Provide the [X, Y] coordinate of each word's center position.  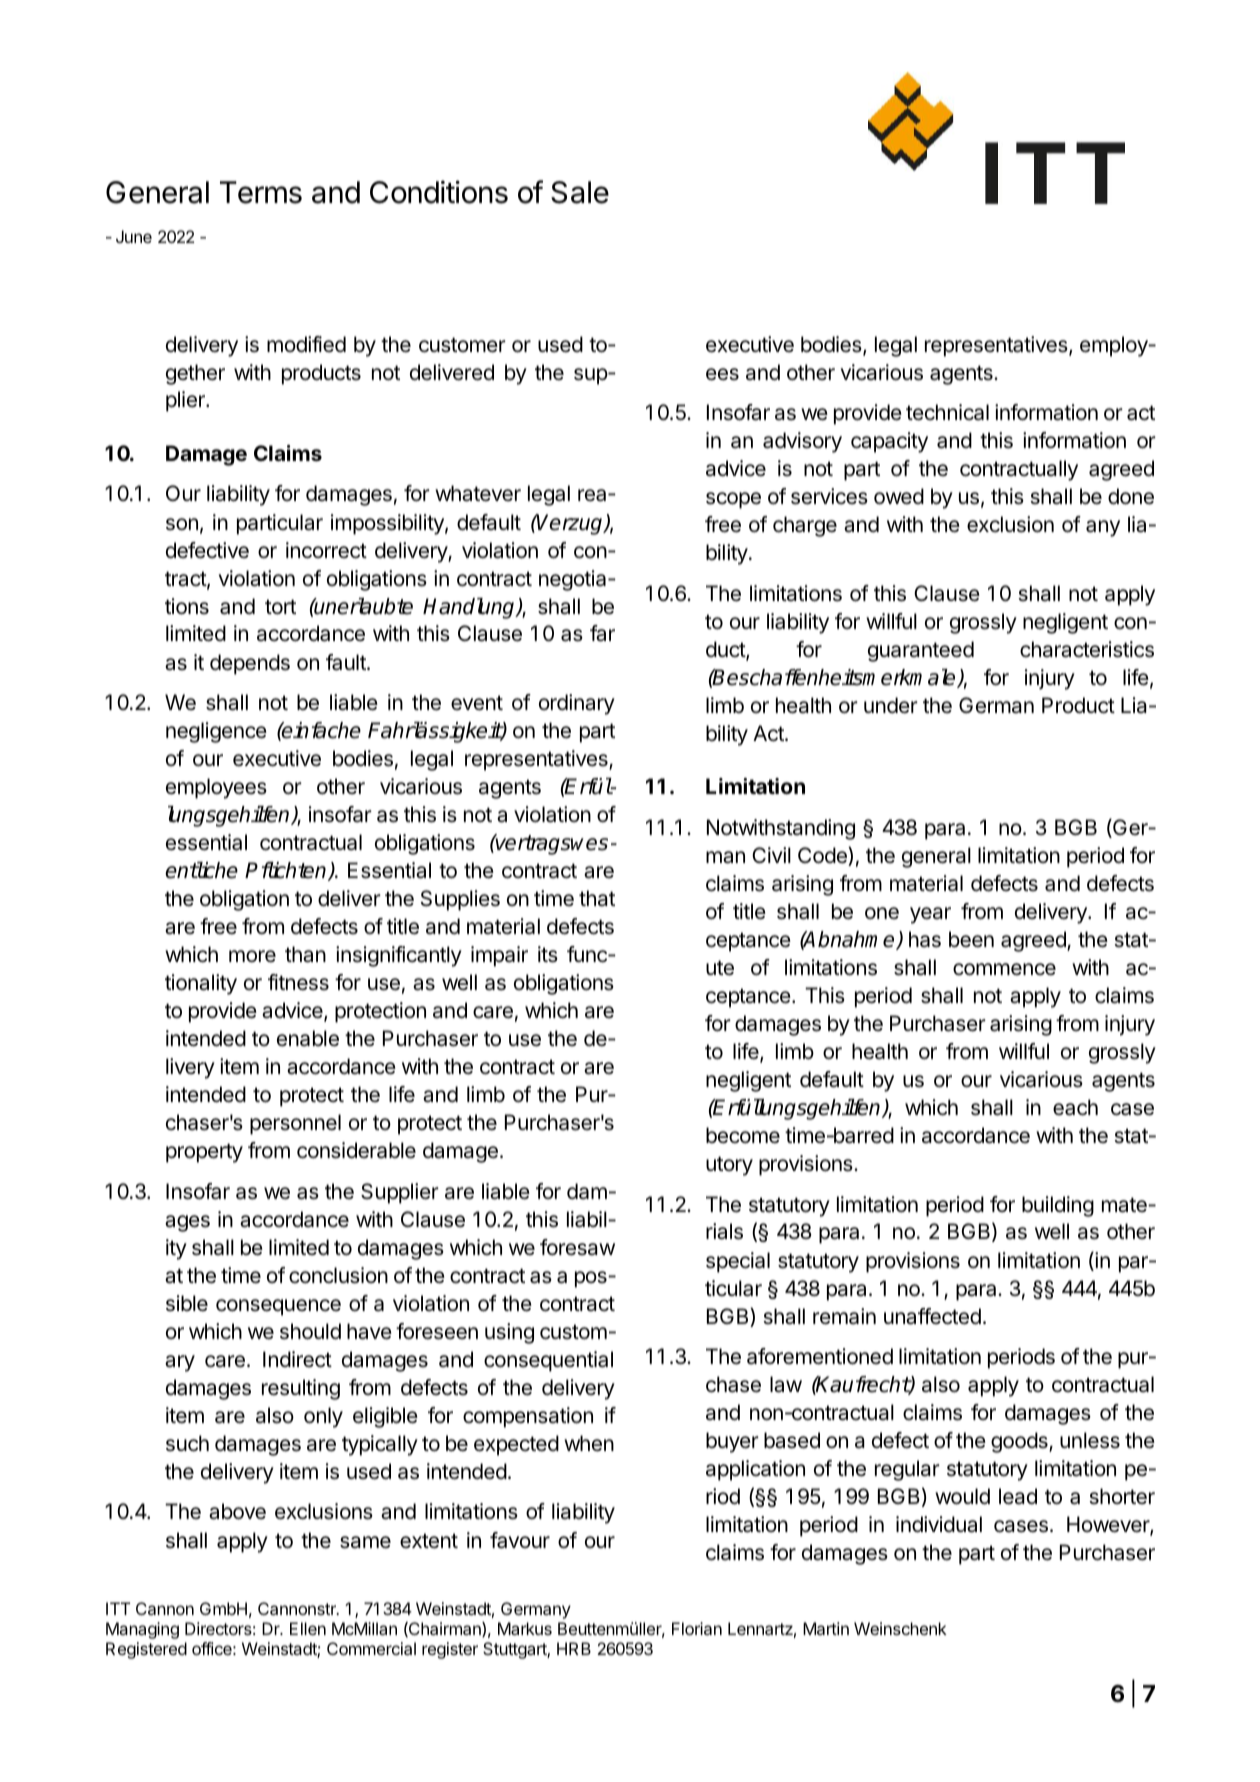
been [971, 939]
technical [947, 412]
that [597, 898]
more [252, 956]
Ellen [308, 1628]
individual [939, 1524]
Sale [580, 192]
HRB [574, 1648]
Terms [261, 192]
